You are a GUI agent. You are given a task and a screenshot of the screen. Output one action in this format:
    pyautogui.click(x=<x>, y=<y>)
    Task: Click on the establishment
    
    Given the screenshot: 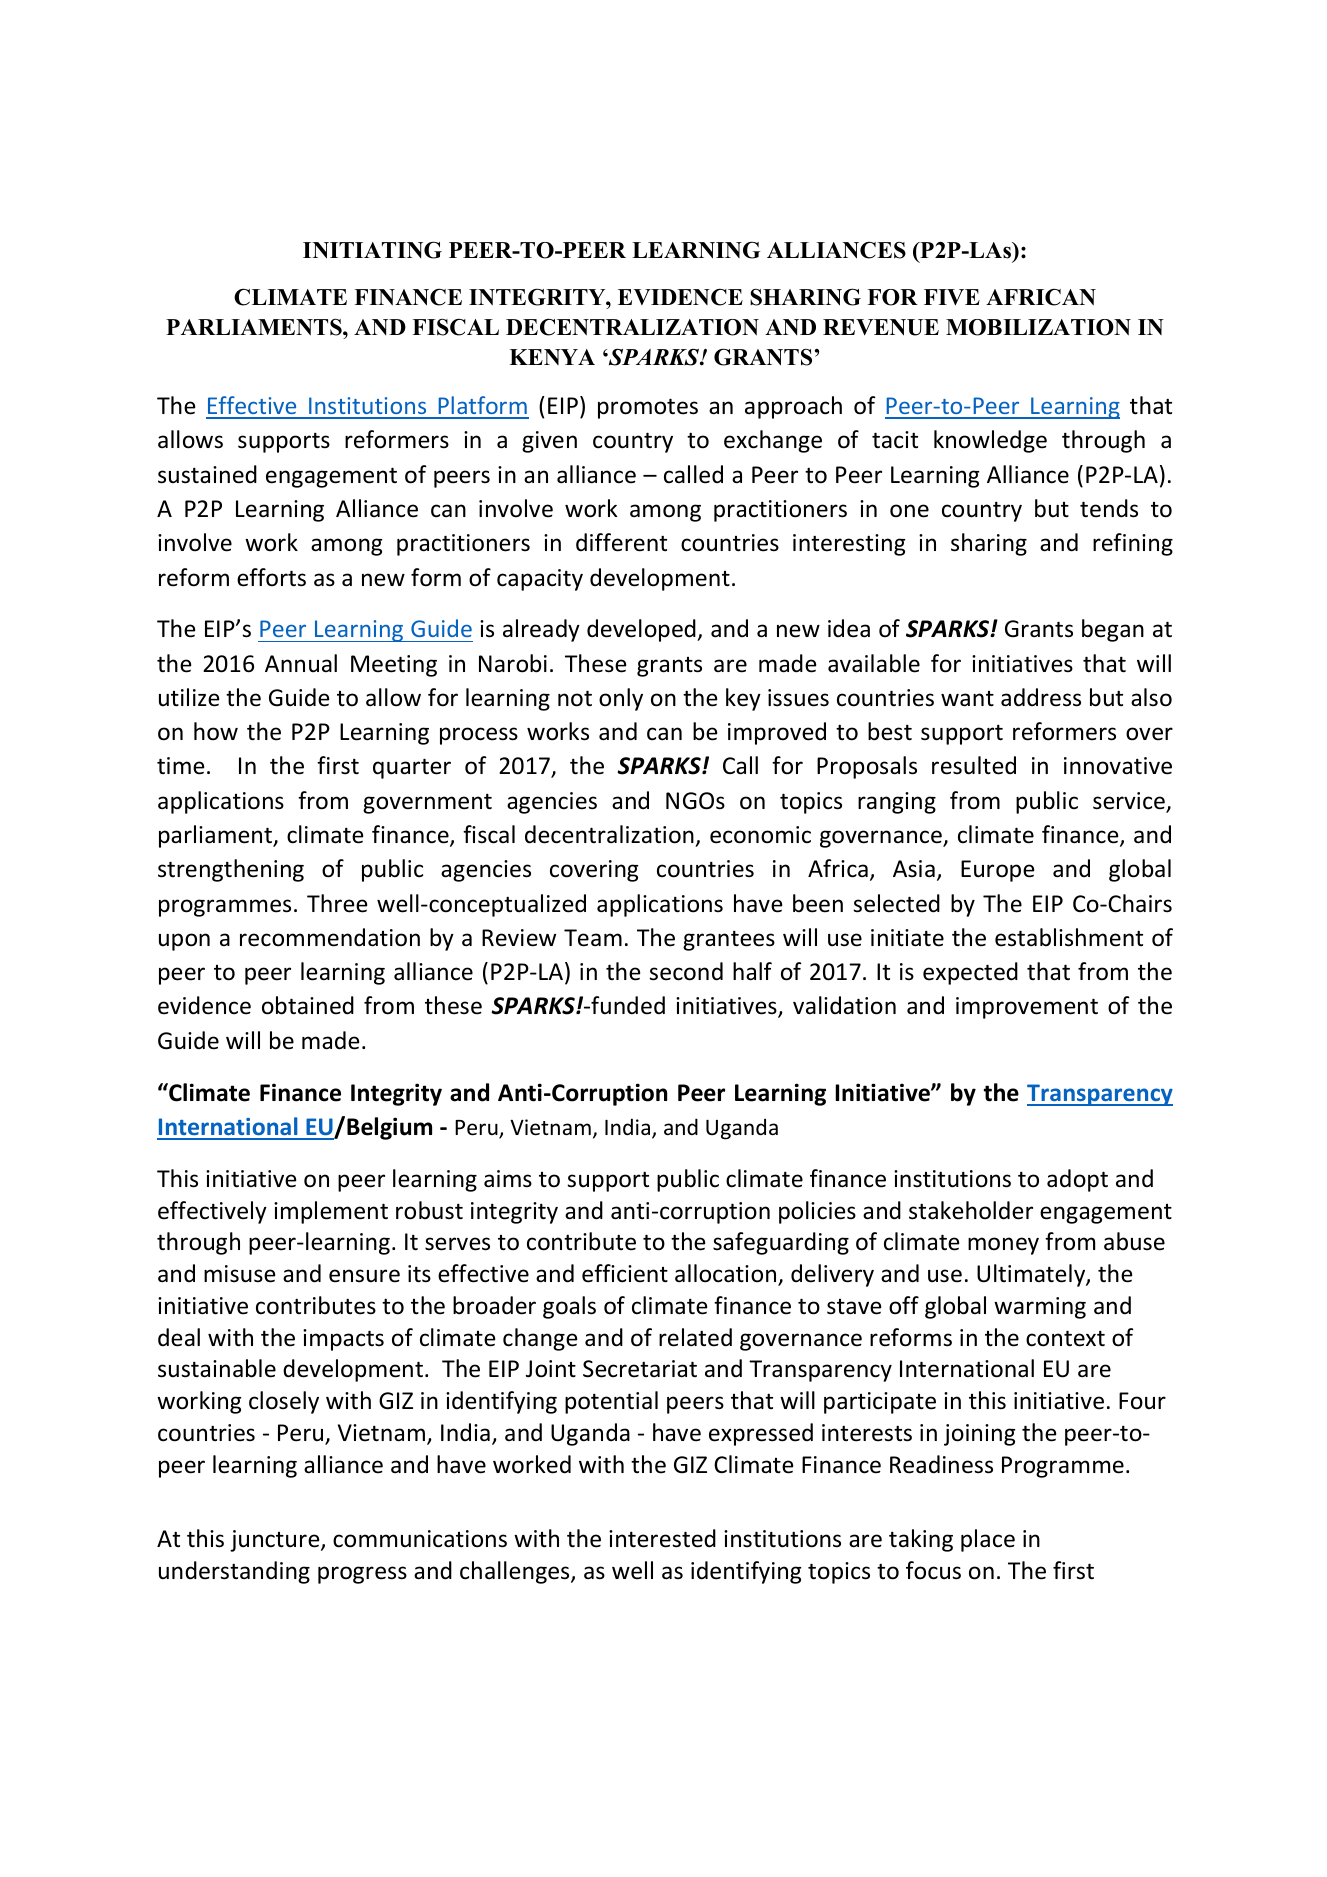 What is the action you would take?
    pyautogui.click(x=1069, y=937)
